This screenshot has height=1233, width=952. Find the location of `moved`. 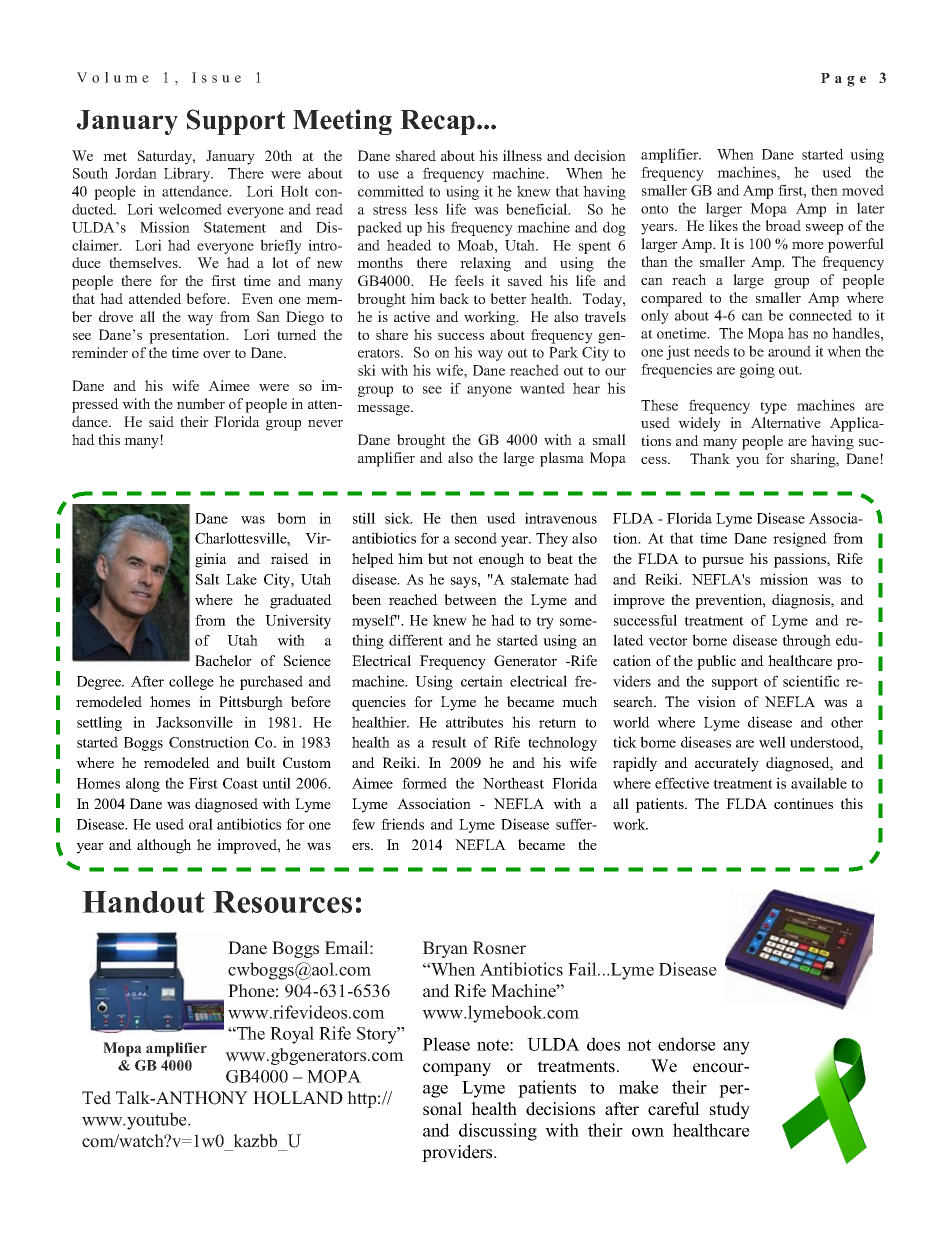

moved is located at coordinates (863, 190).
